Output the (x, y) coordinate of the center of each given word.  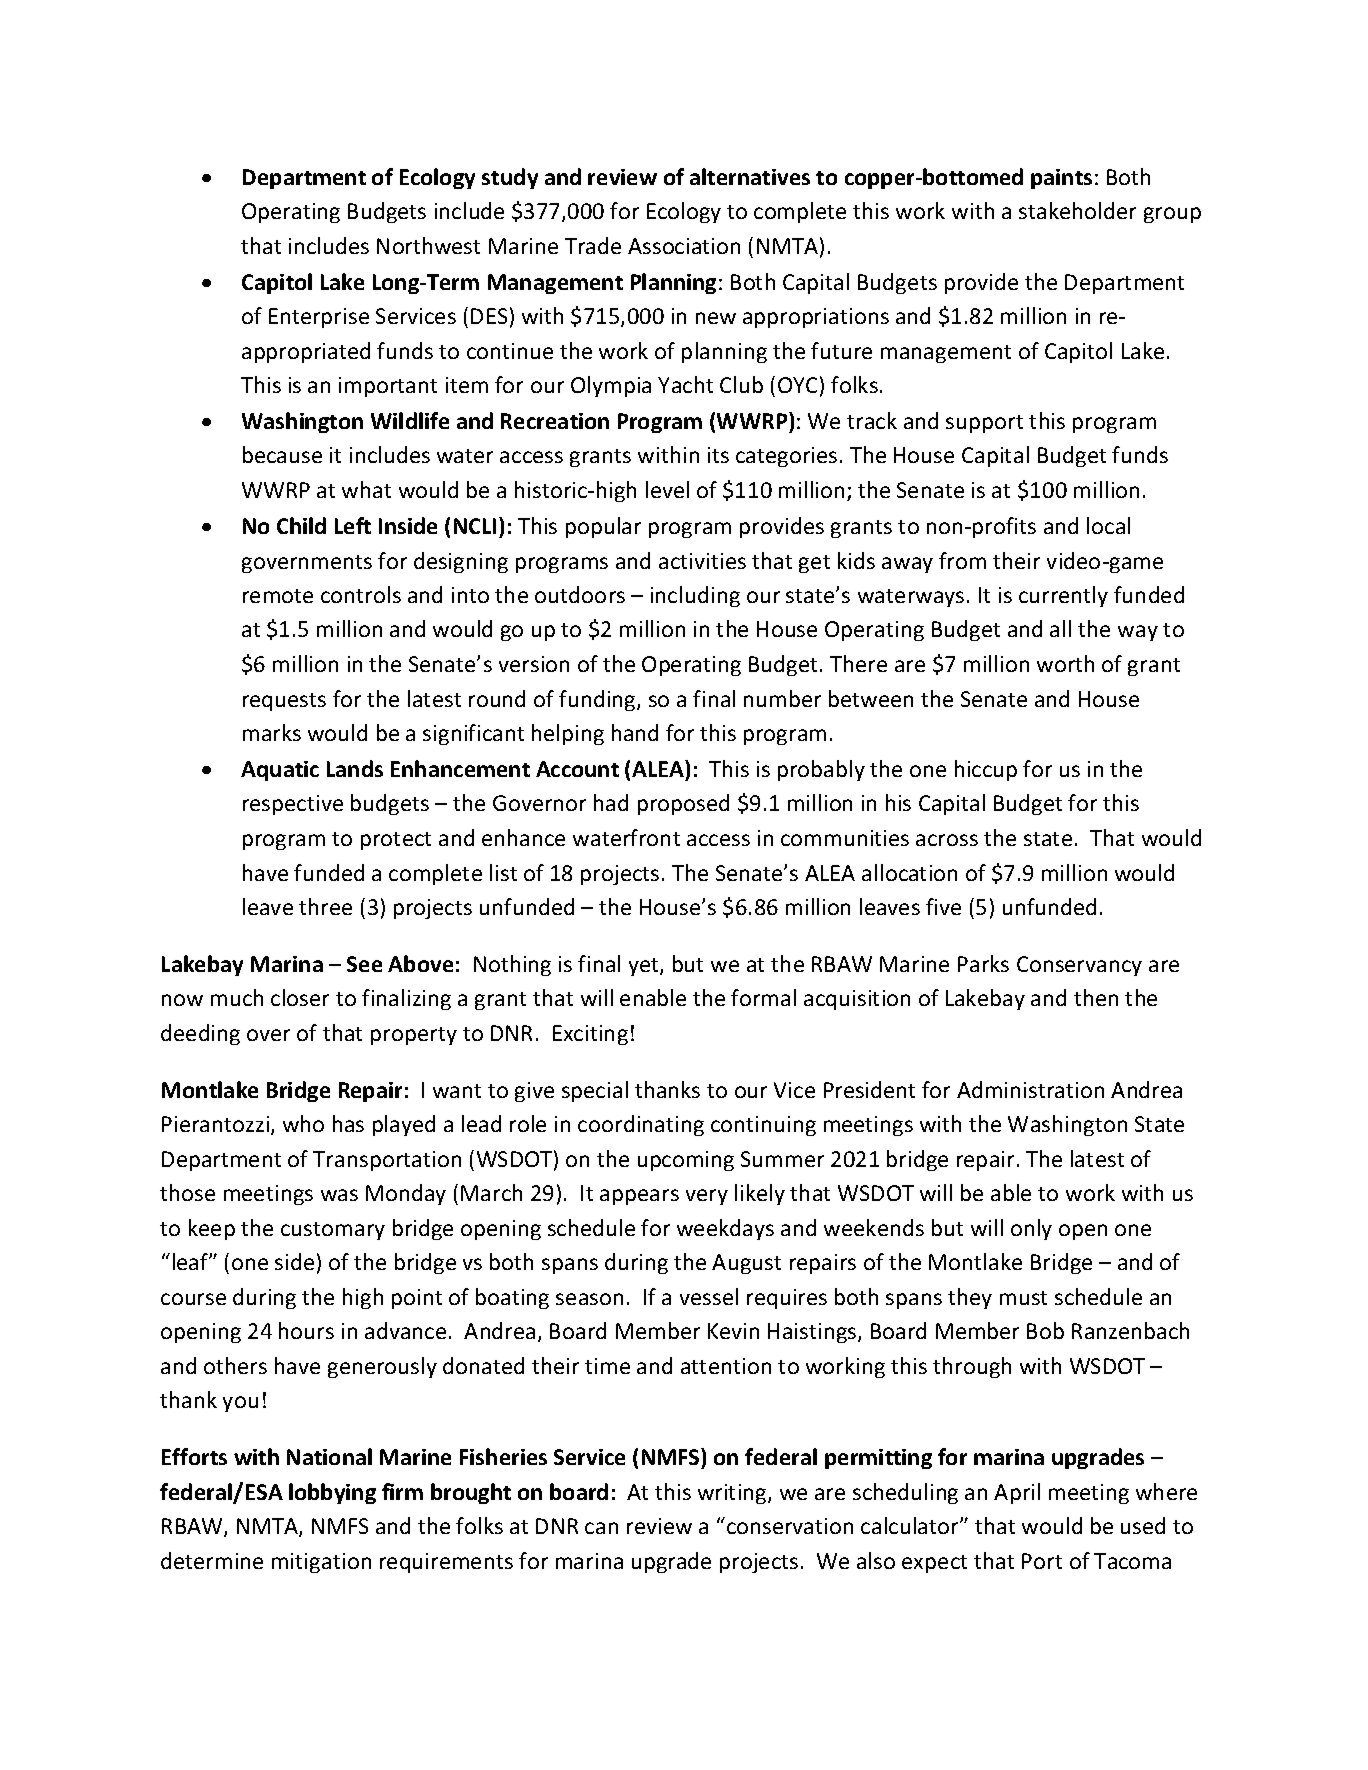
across (947, 840)
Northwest (428, 245)
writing (733, 1494)
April (1017, 1493)
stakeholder (1077, 210)
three (325, 906)
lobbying (332, 1493)
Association (684, 246)
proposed (683, 804)
